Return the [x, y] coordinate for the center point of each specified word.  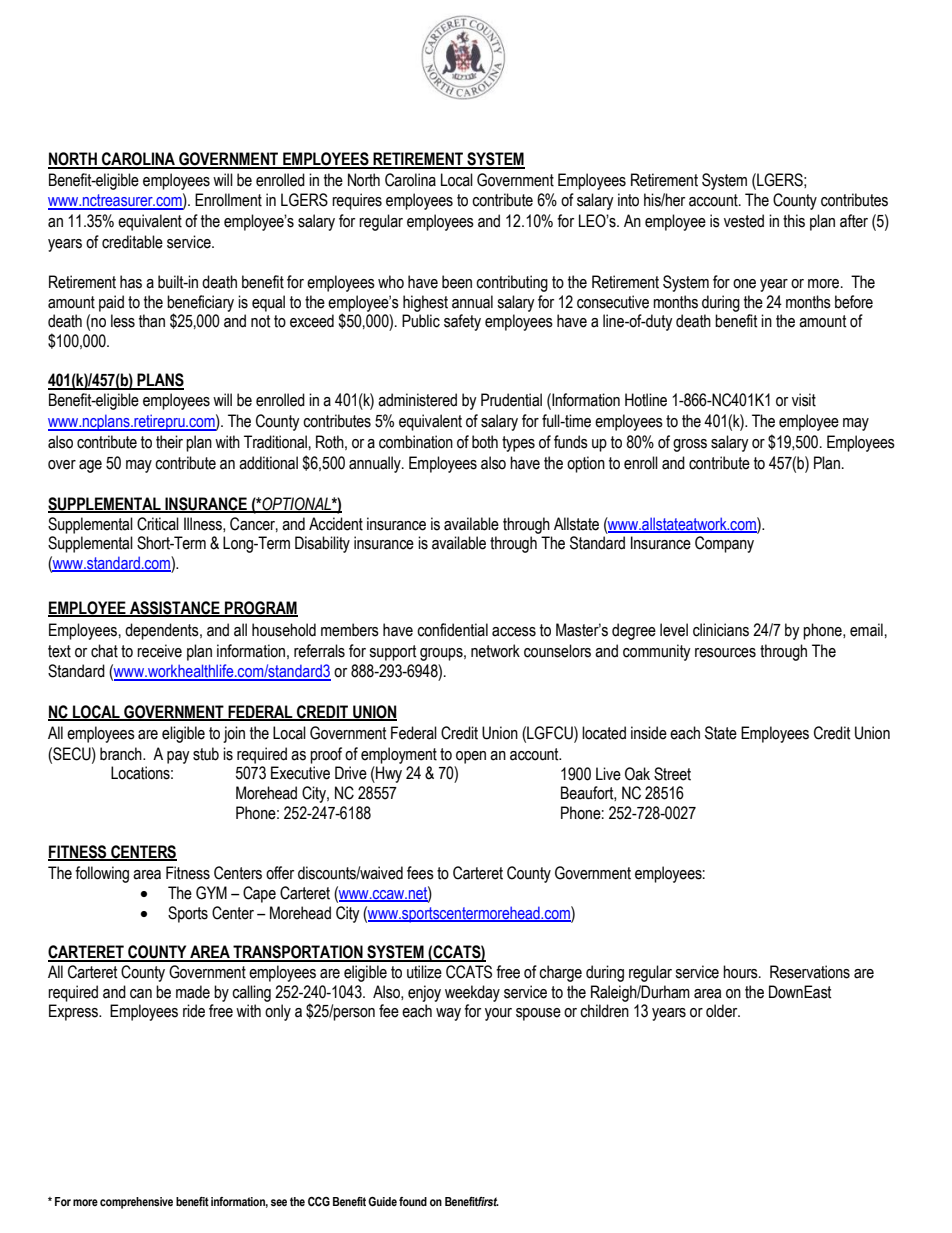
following [102, 874]
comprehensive [136, 1203]
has [131, 282]
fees [420, 873]
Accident [336, 524]
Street [672, 774]
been [457, 282]
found [413, 1201]
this [794, 221]
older [723, 1011]
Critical [158, 524]
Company [724, 544]
